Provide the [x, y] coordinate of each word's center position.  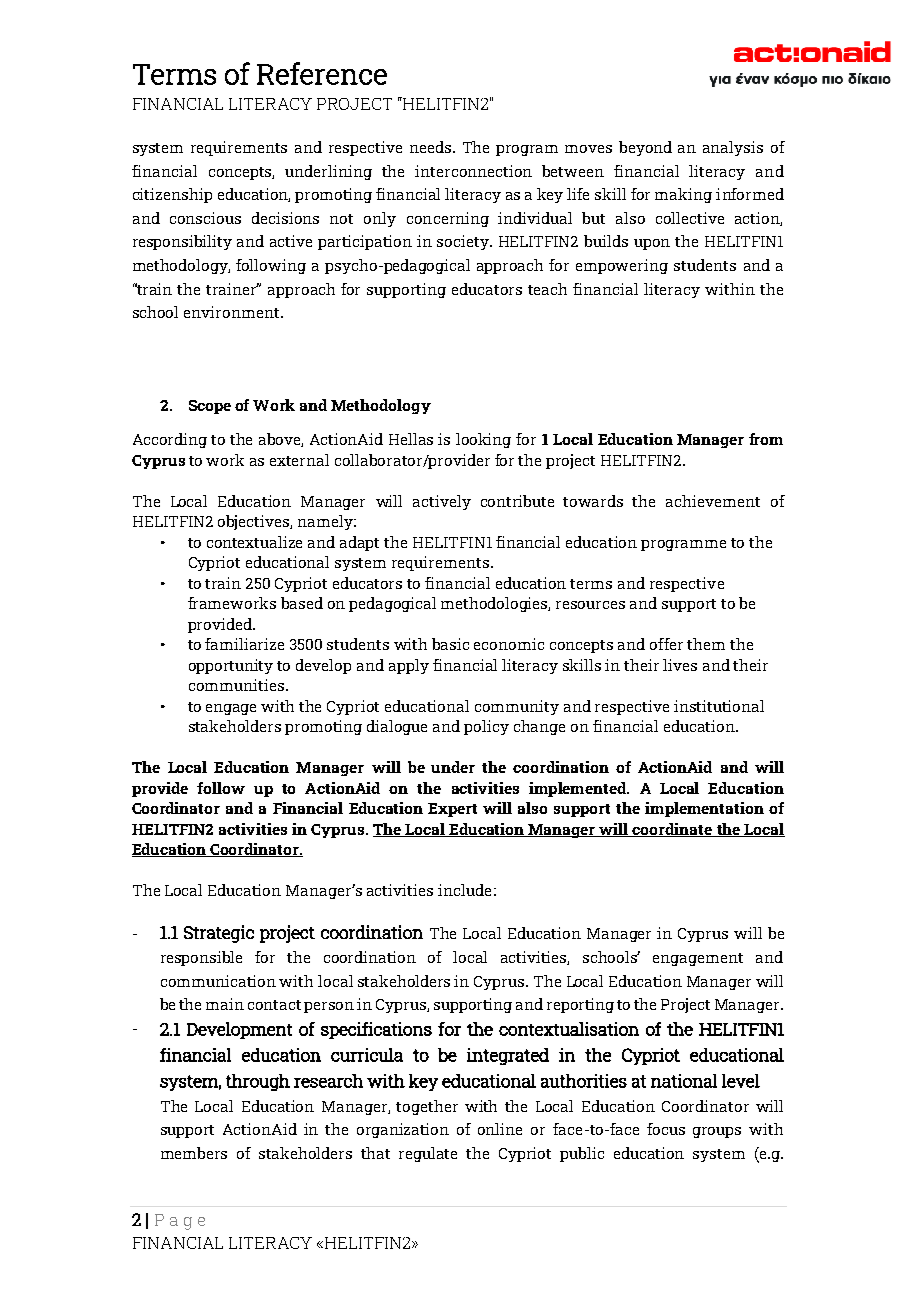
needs [432, 147]
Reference [322, 73]
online [500, 1129]
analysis [733, 148]
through [258, 1082]
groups [717, 1132]
